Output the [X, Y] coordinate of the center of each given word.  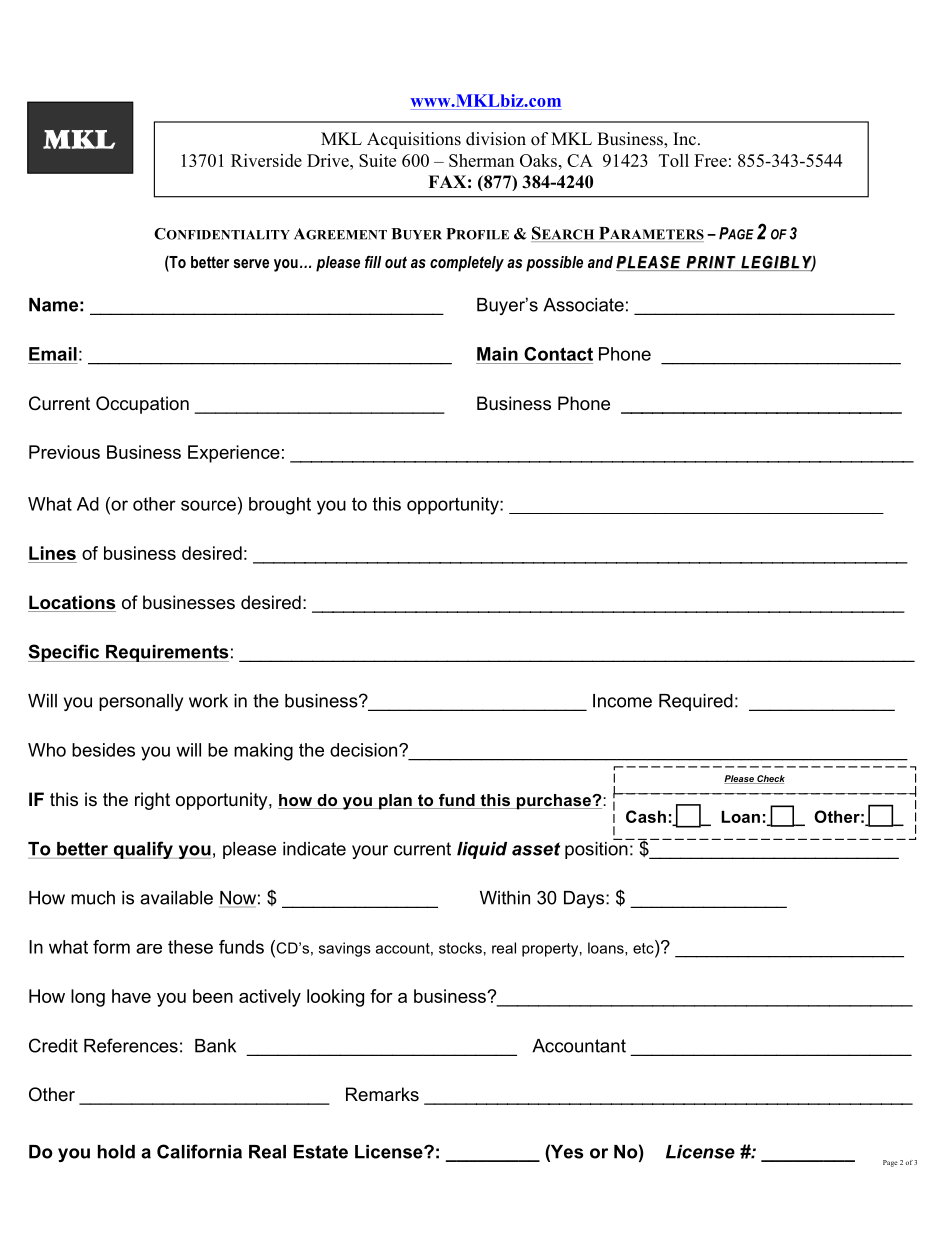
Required [696, 702]
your [370, 852]
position [597, 849]
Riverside [266, 160]
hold [116, 1152]
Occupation [142, 405]
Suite [377, 160]
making [263, 752]
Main [497, 354]
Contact [558, 354]
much [93, 898]
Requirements [166, 653]
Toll [674, 160]
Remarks [382, 1094]
